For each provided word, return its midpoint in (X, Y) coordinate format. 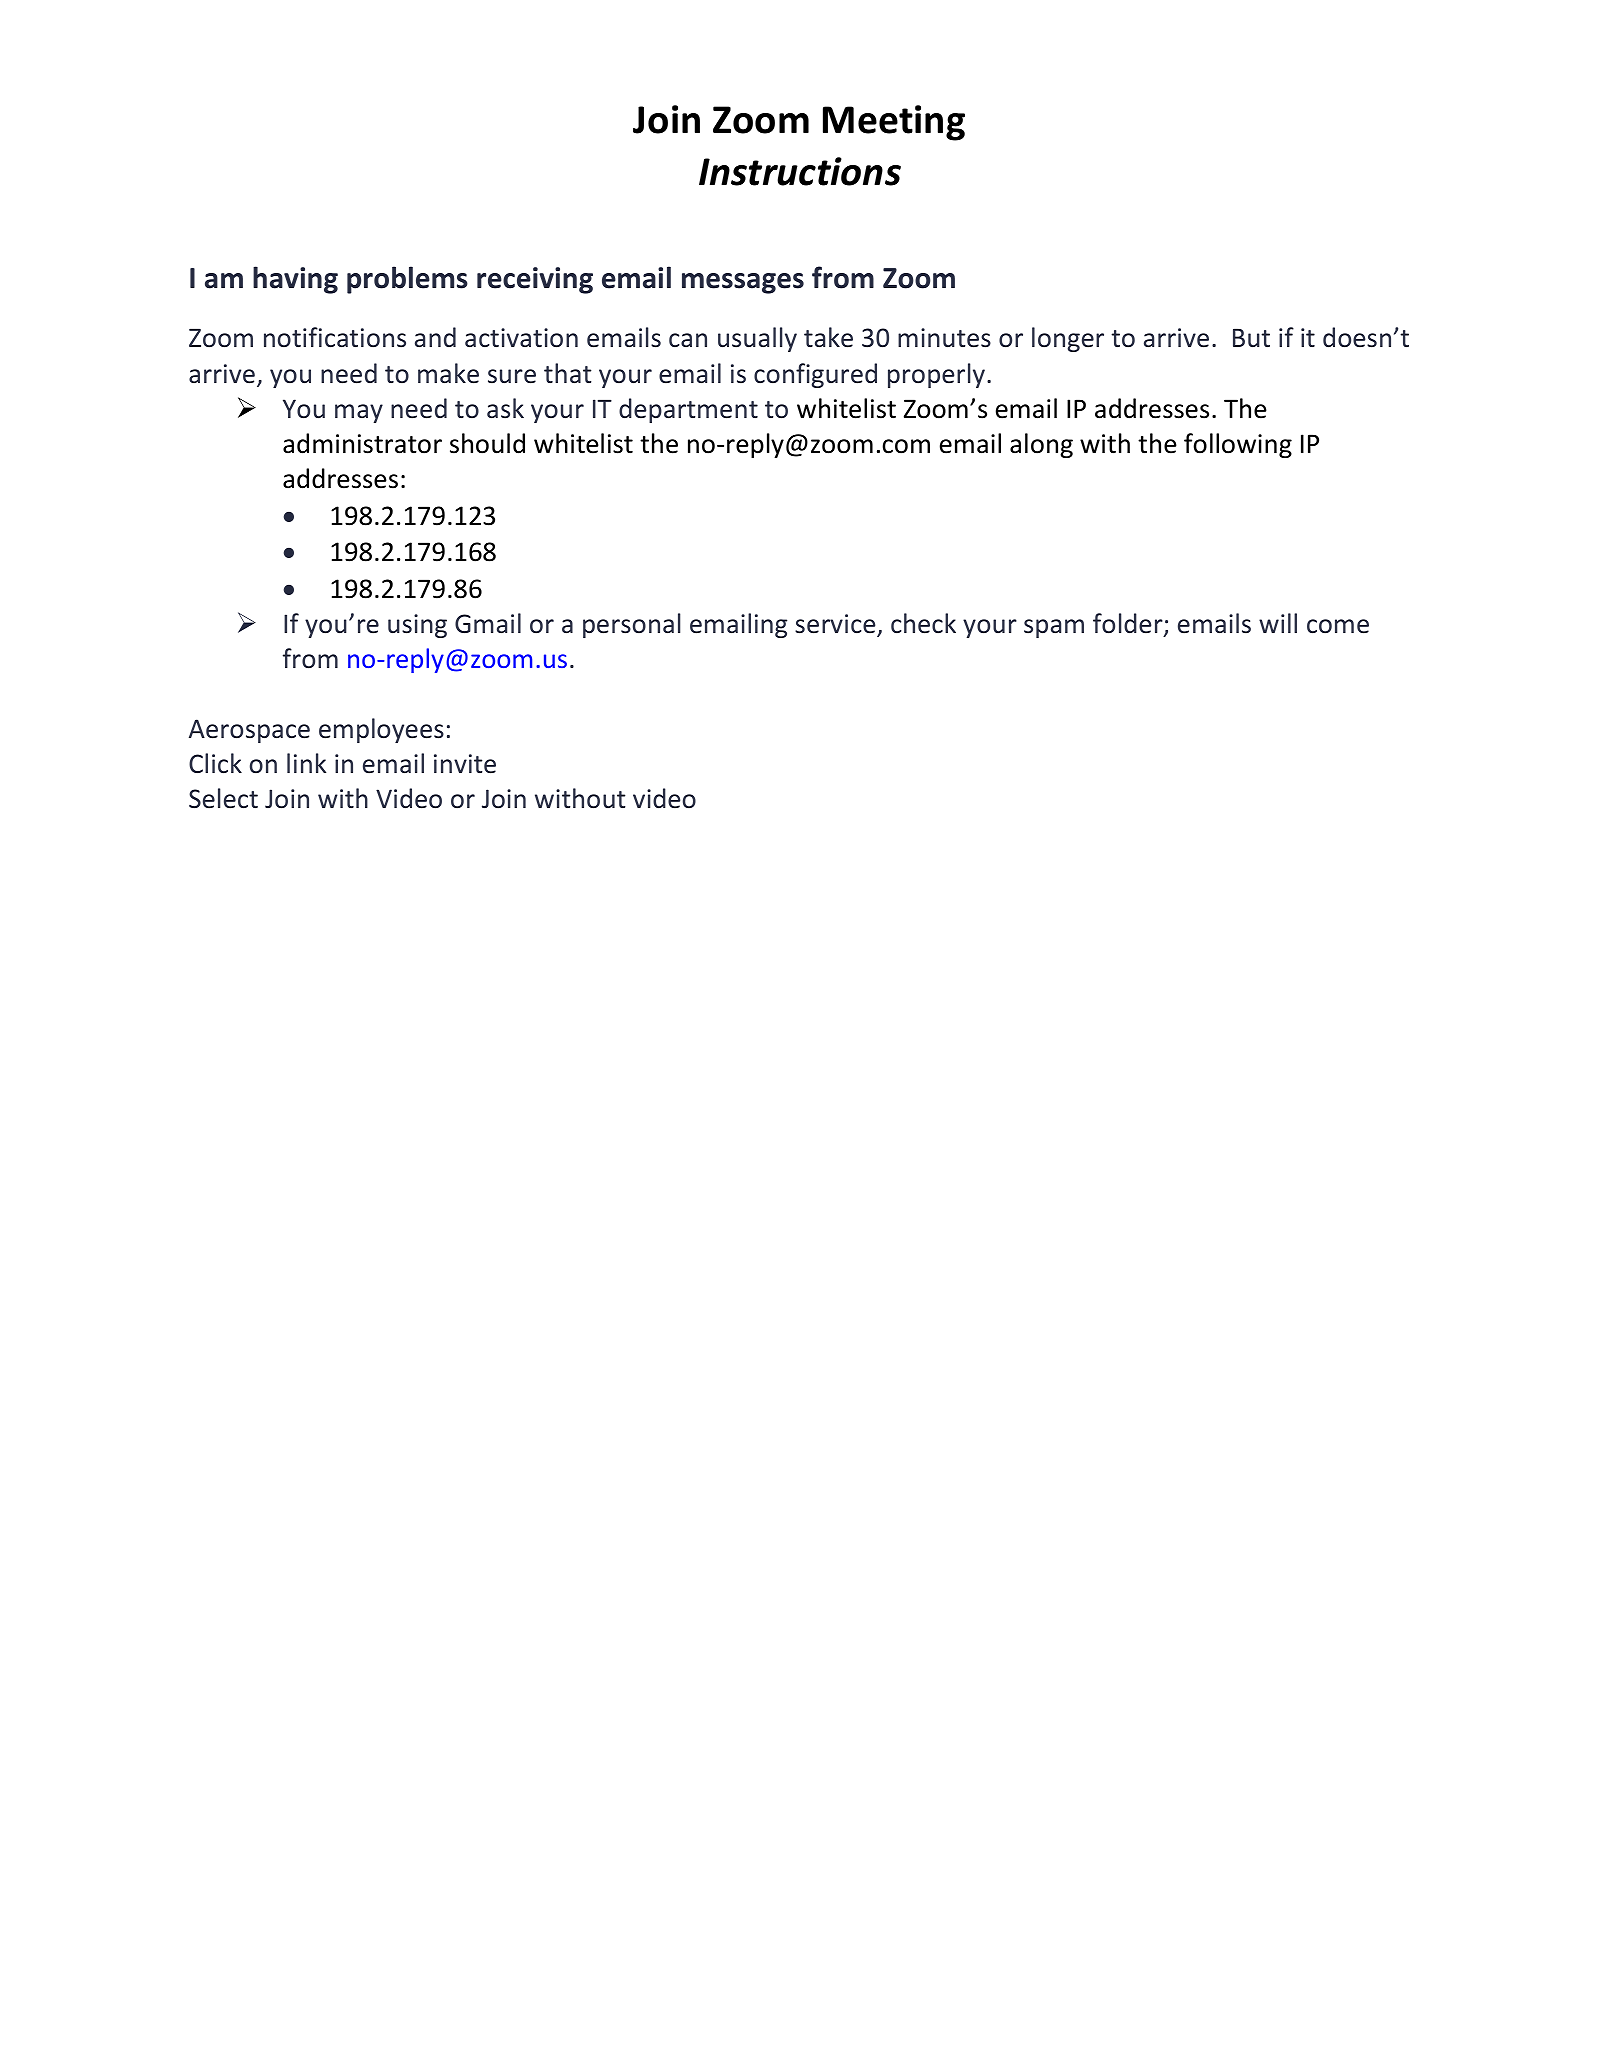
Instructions (800, 171)
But (1251, 337)
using (417, 626)
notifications (335, 337)
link (306, 763)
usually (757, 339)
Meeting (894, 123)
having (295, 280)
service (836, 625)
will (1278, 623)
